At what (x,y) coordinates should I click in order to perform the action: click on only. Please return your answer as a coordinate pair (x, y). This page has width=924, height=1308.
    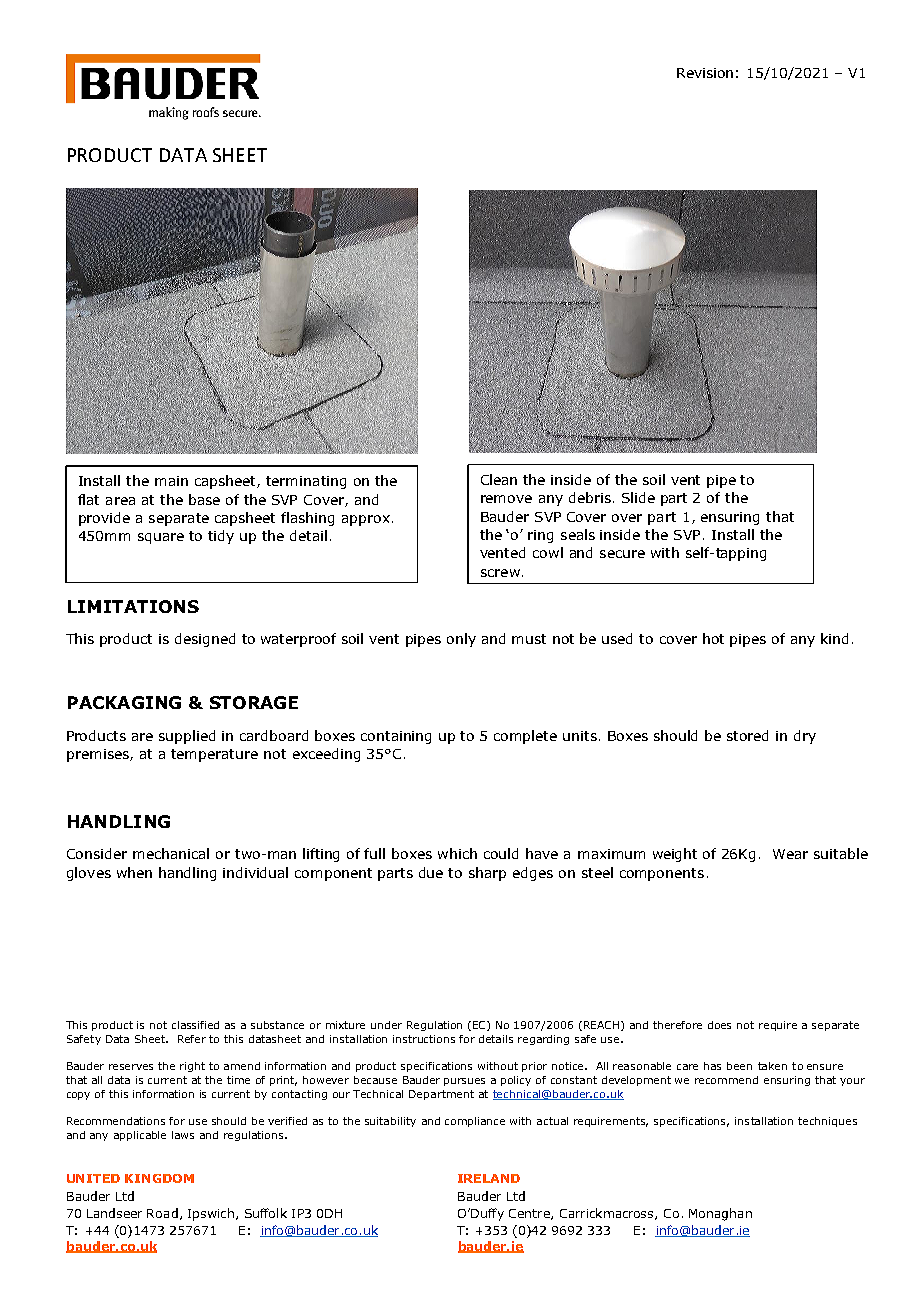
    Looking at the image, I should click on (461, 640).
